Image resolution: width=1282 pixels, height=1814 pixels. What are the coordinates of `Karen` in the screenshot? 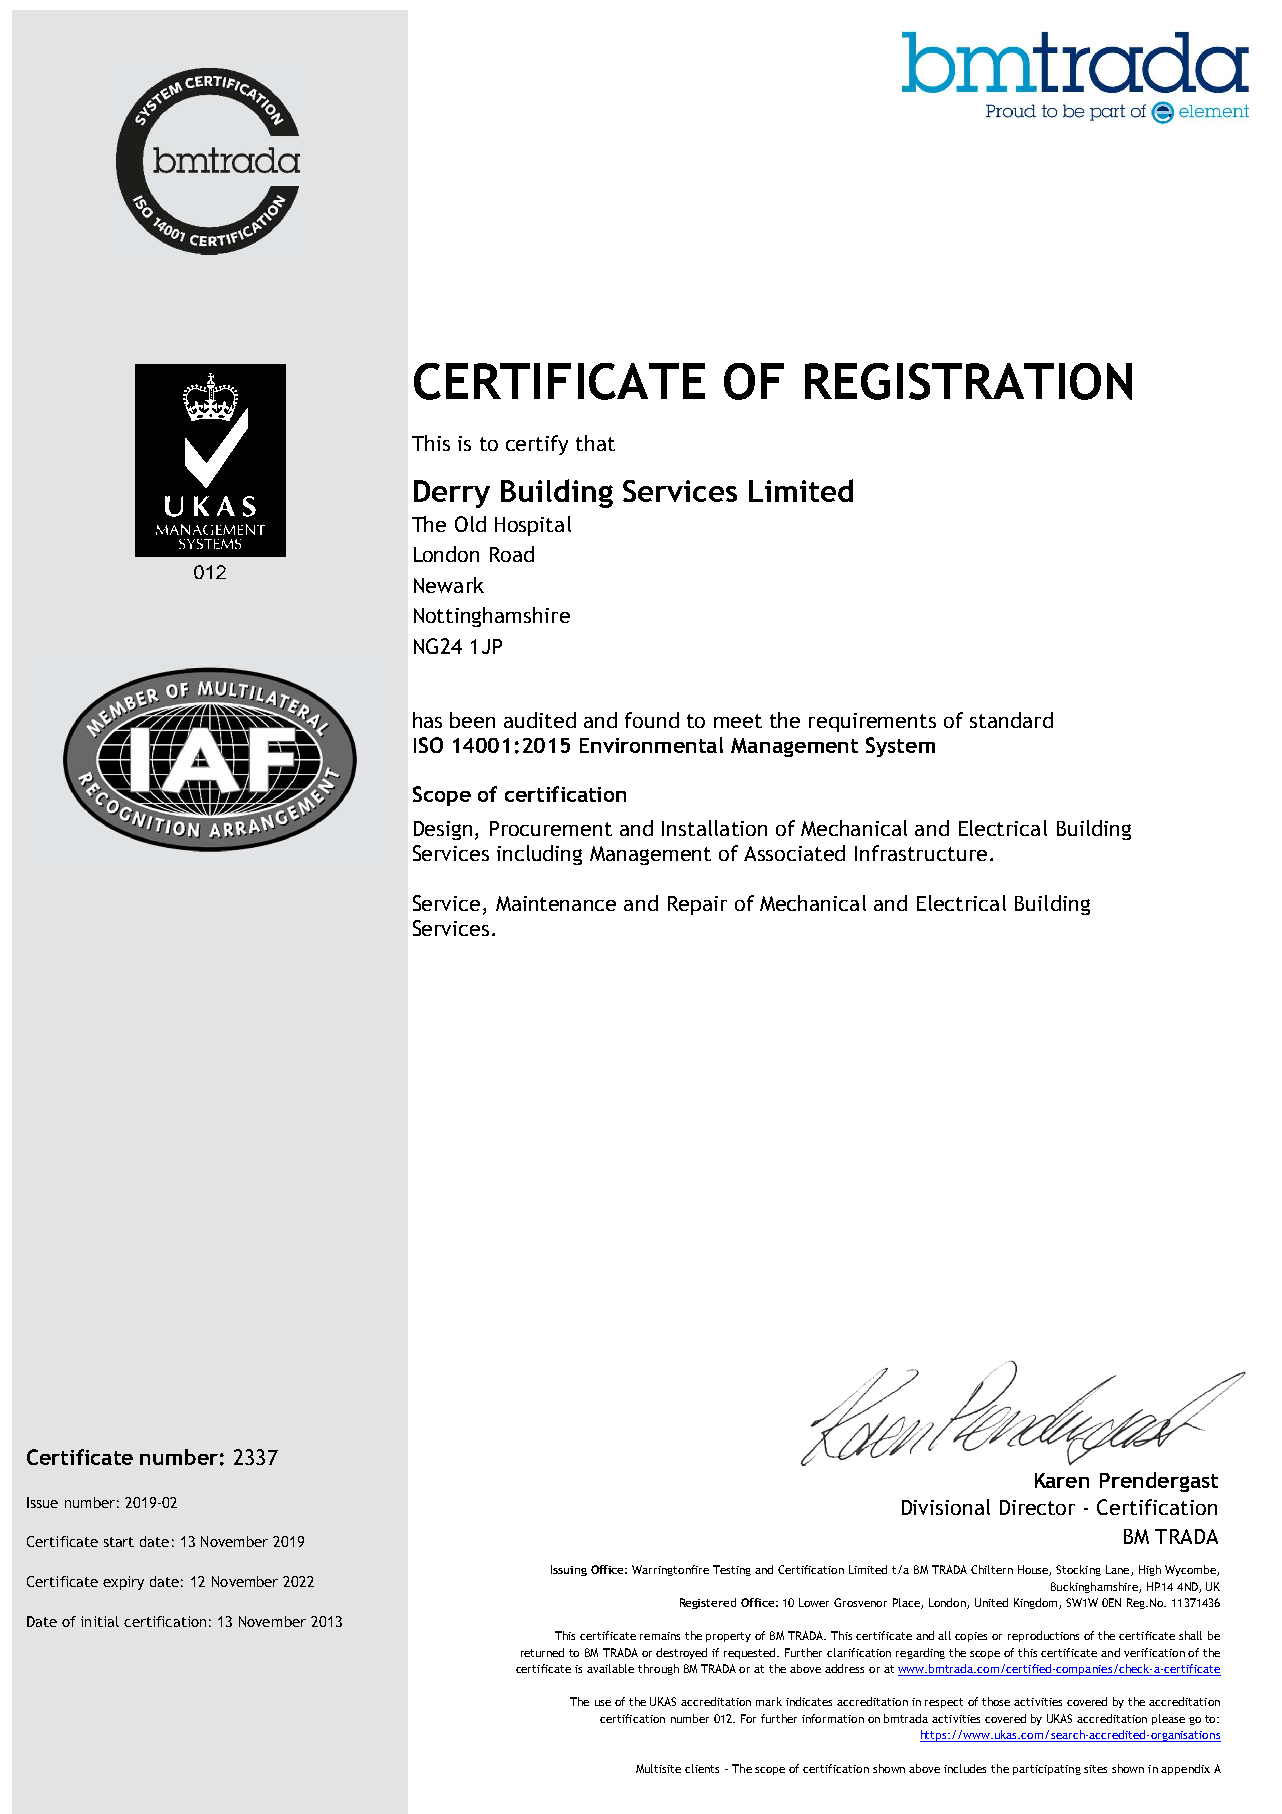 It's located at (1062, 1480).
